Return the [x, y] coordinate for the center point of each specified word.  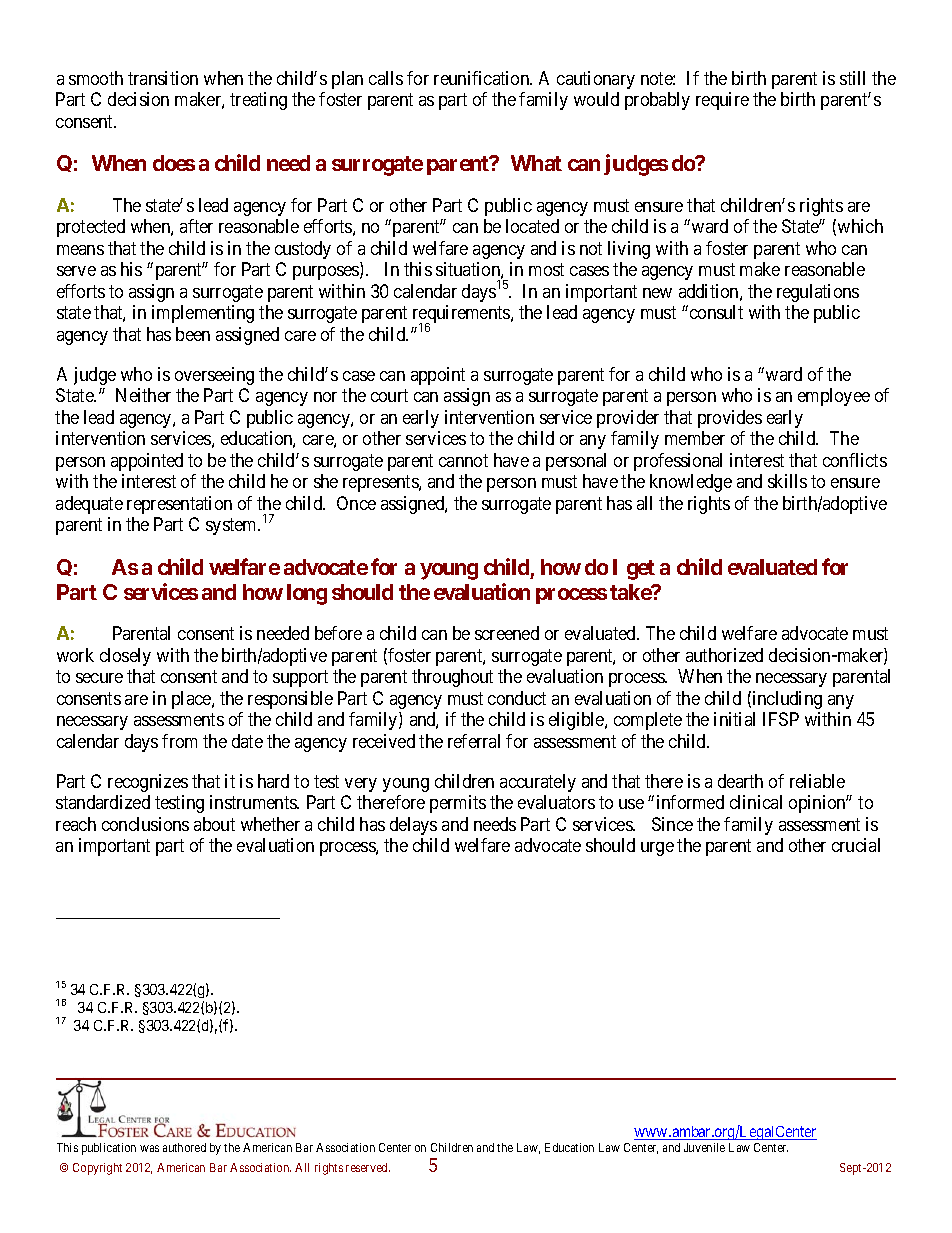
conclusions [145, 824]
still [852, 78]
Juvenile [704, 1147]
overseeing [214, 376]
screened [507, 633]
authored [184, 1147]
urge [657, 849]
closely [125, 657]
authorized [724, 655]
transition [163, 78]
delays [413, 826]
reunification [483, 78]
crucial [856, 845]
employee [834, 397]
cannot [463, 460]
